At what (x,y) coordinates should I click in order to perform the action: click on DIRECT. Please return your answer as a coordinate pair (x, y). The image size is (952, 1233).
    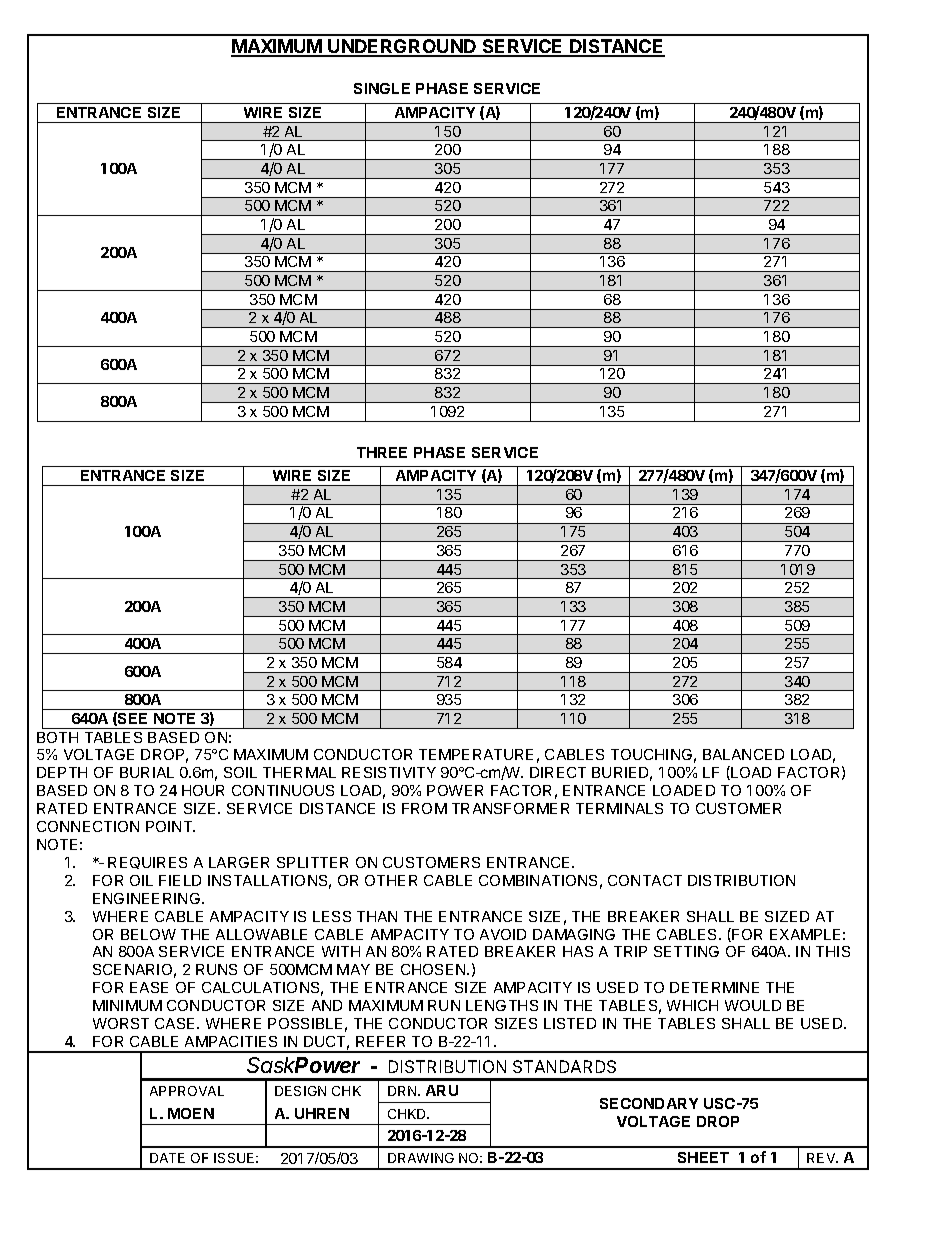
    Looking at the image, I should click on (558, 772).
